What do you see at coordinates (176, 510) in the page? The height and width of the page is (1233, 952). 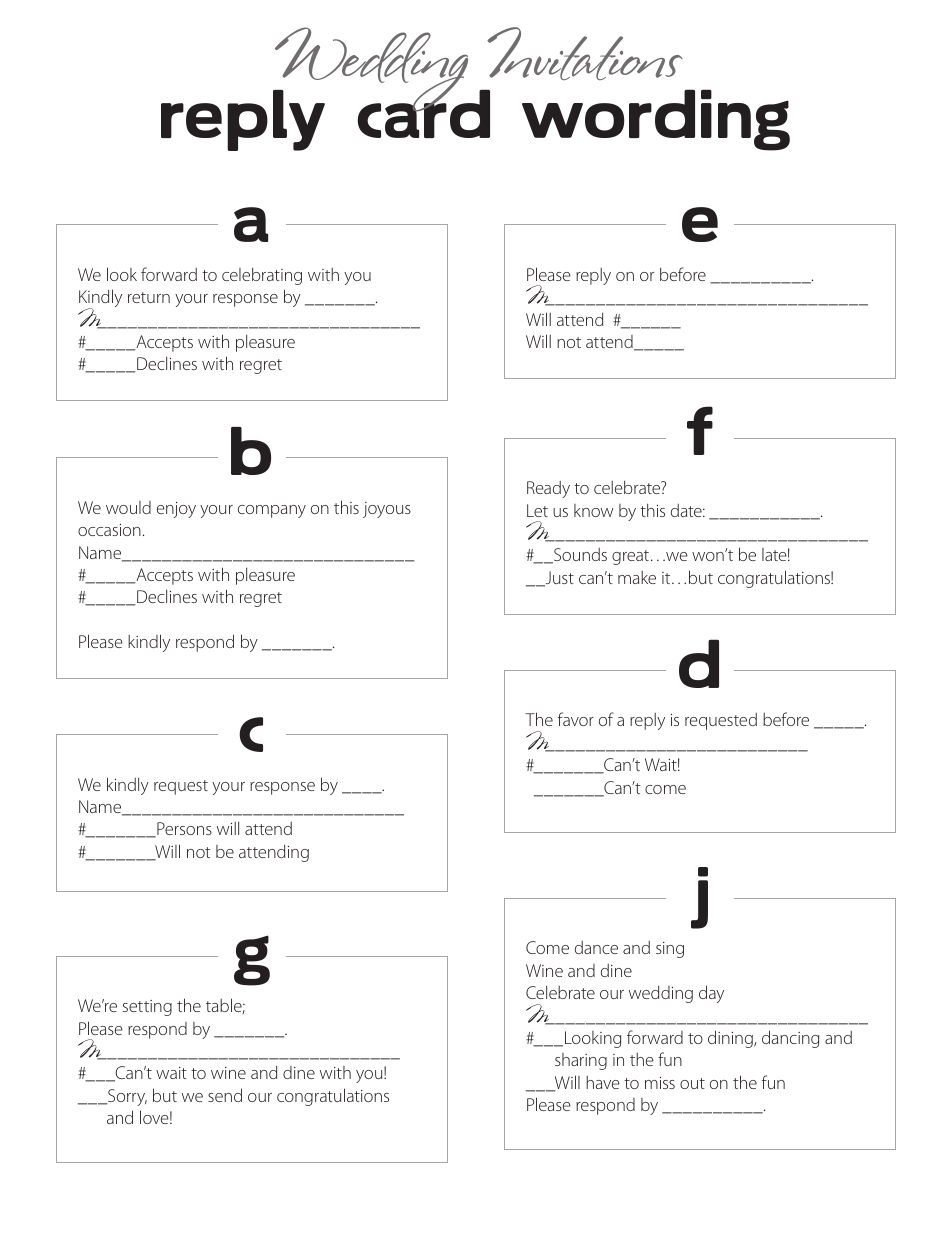 I see `enjoy` at bounding box center [176, 510].
